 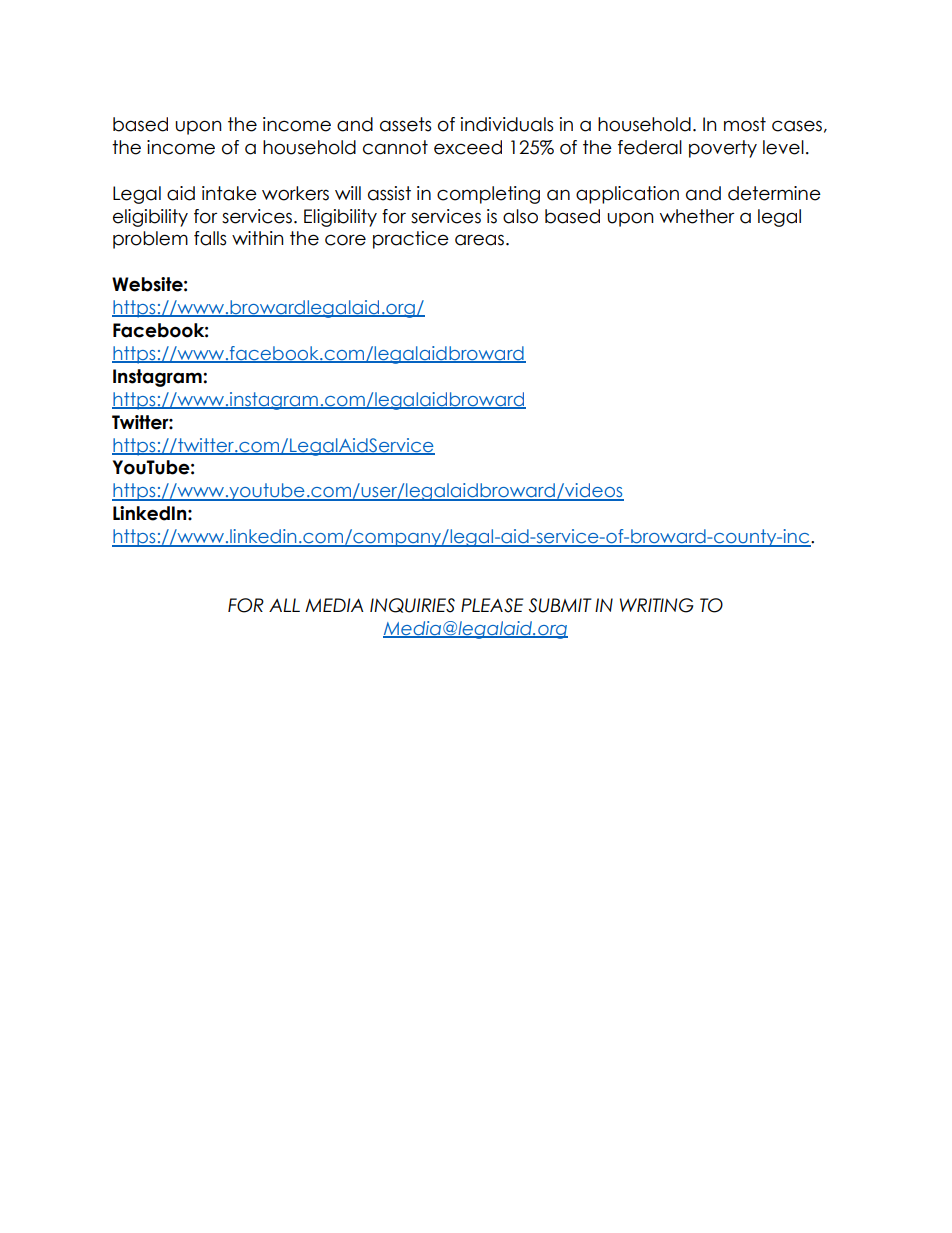 I want to click on INQUIRIES, so click(x=412, y=605).
